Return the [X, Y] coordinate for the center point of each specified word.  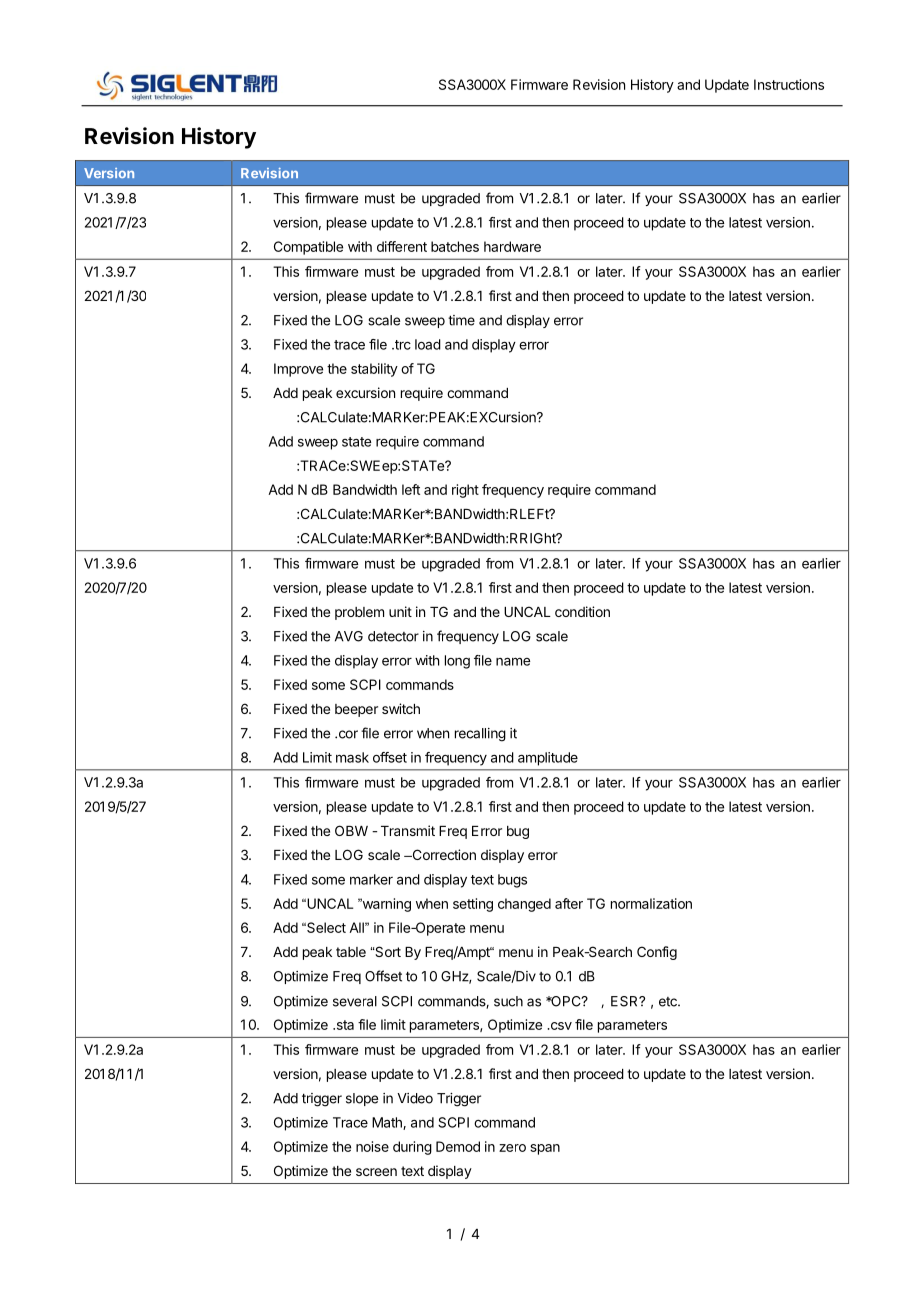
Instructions [789, 84]
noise [372, 1146]
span [545, 1149]
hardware [512, 246]
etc [669, 1002]
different [402, 246]
